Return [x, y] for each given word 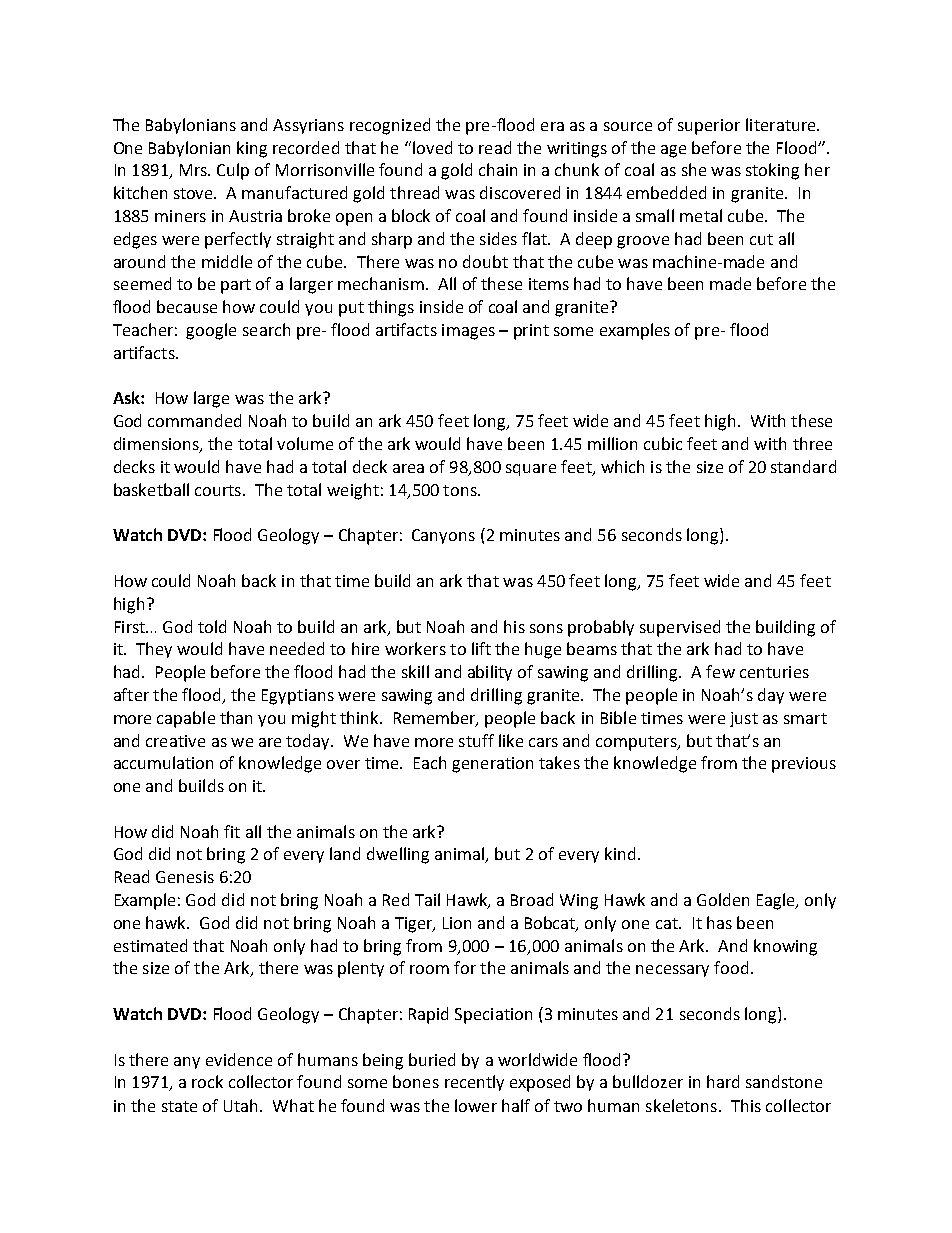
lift [481, 648]
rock [207, 1081]
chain [498, 169]
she [694, 169]
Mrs [194, 170]
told [212, 626]
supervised [680, 628]
